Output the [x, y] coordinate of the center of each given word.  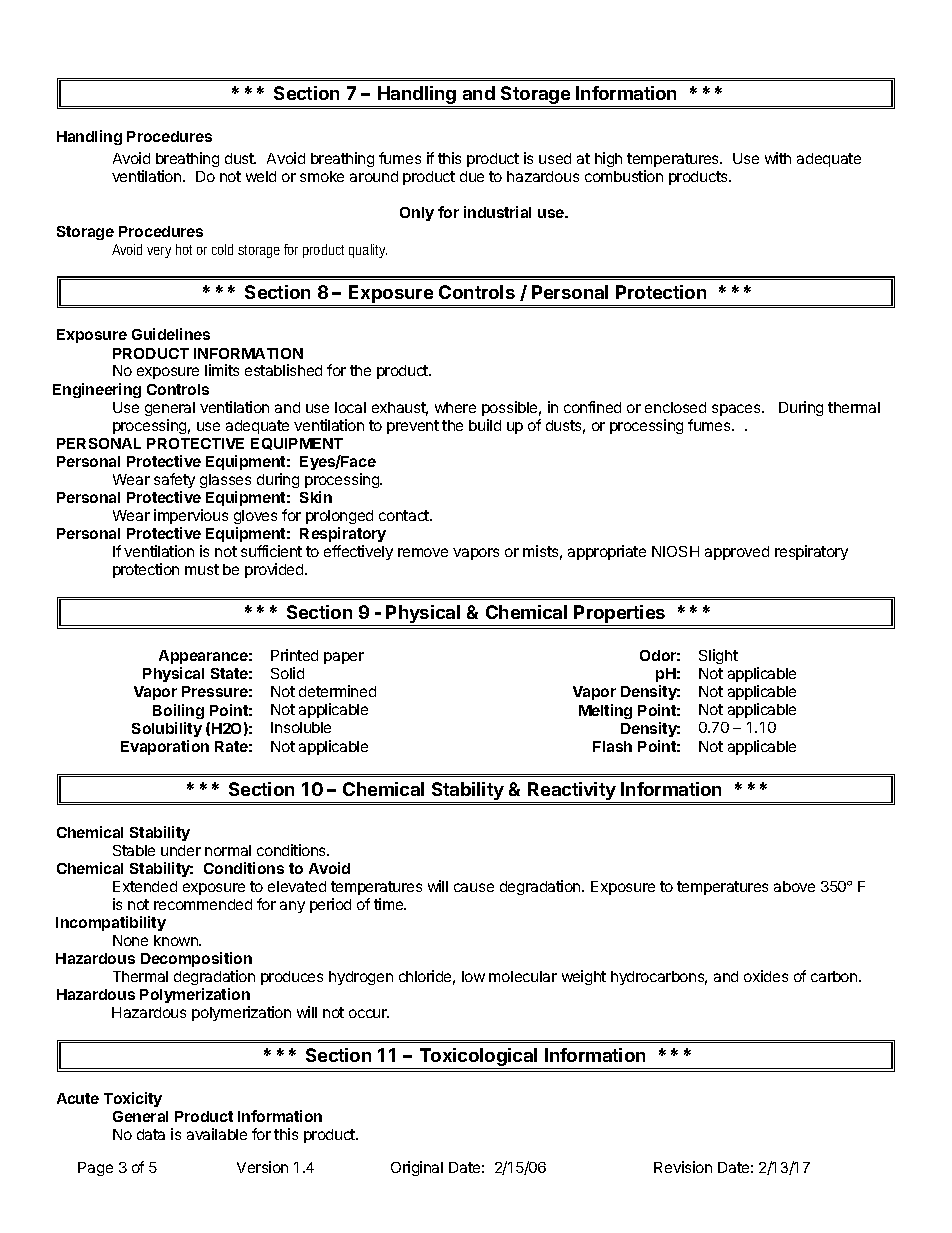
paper [344, 658]
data [151, 1134]
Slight [718, 656]
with [778, 158]
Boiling [178, 711]
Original [417, 1168]
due [472, 176]
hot [184, 249]
